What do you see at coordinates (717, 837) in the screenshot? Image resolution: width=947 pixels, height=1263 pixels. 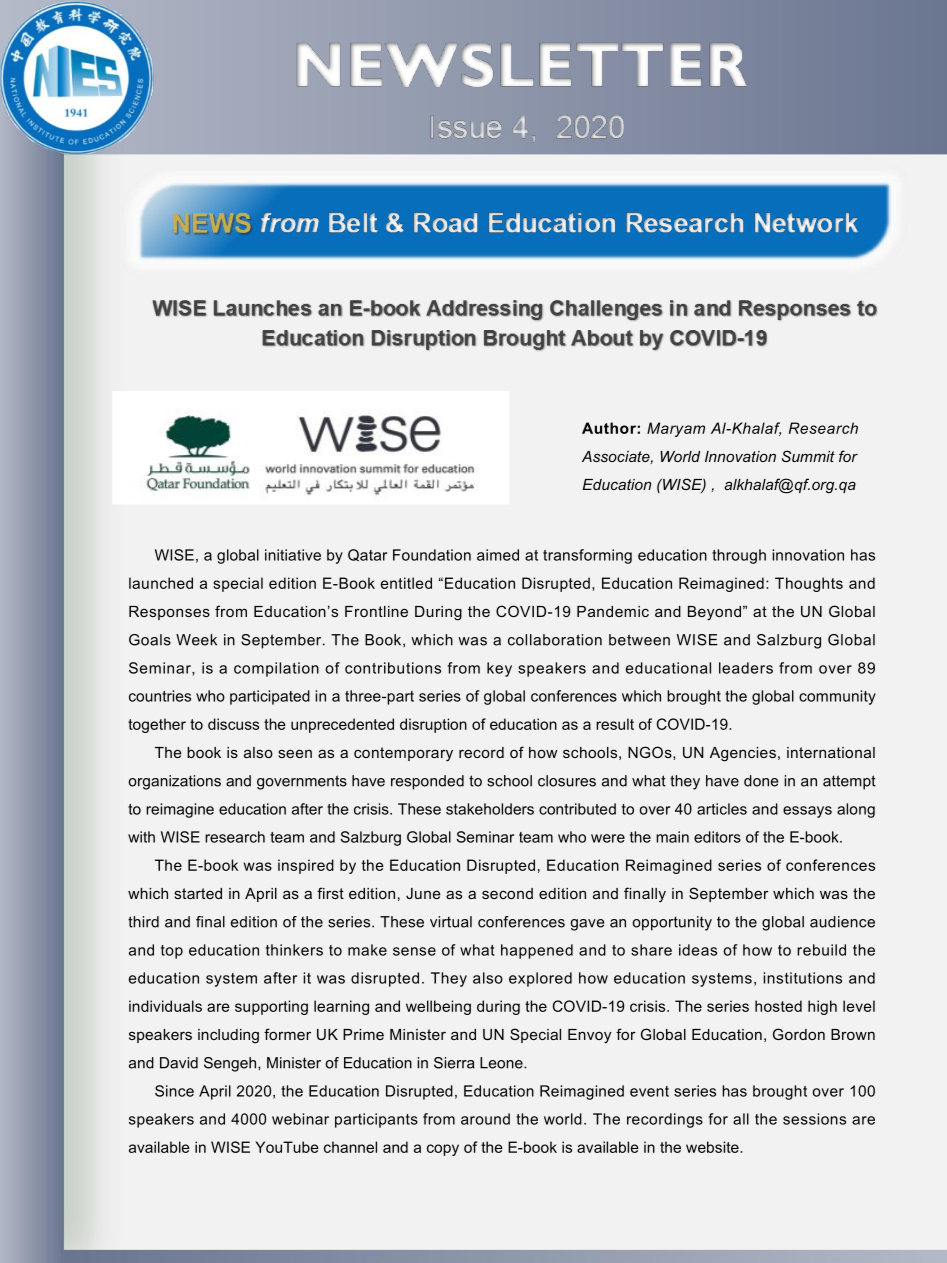 I see `editors` at bounding box center [717, 837].
